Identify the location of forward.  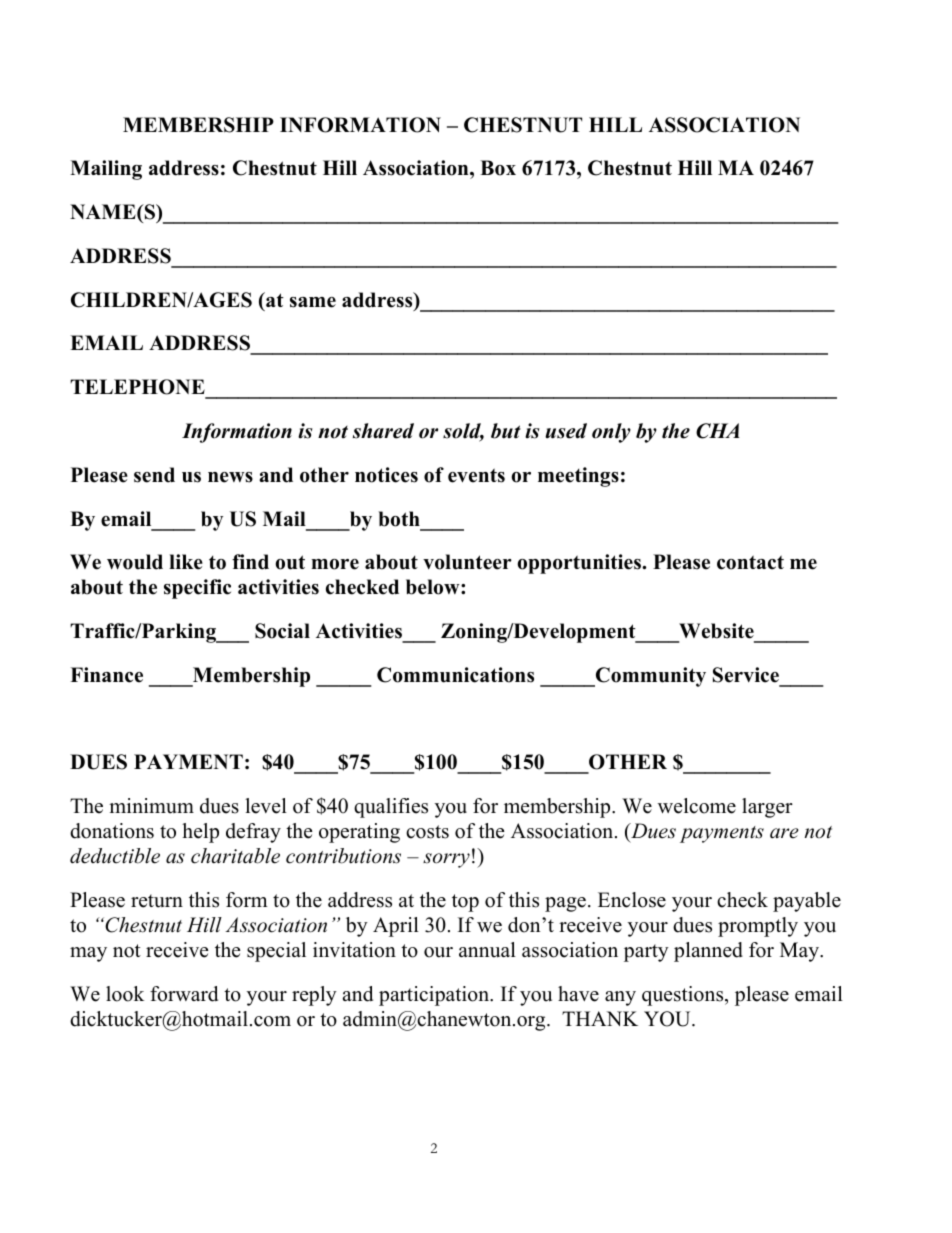
(184, 994).
